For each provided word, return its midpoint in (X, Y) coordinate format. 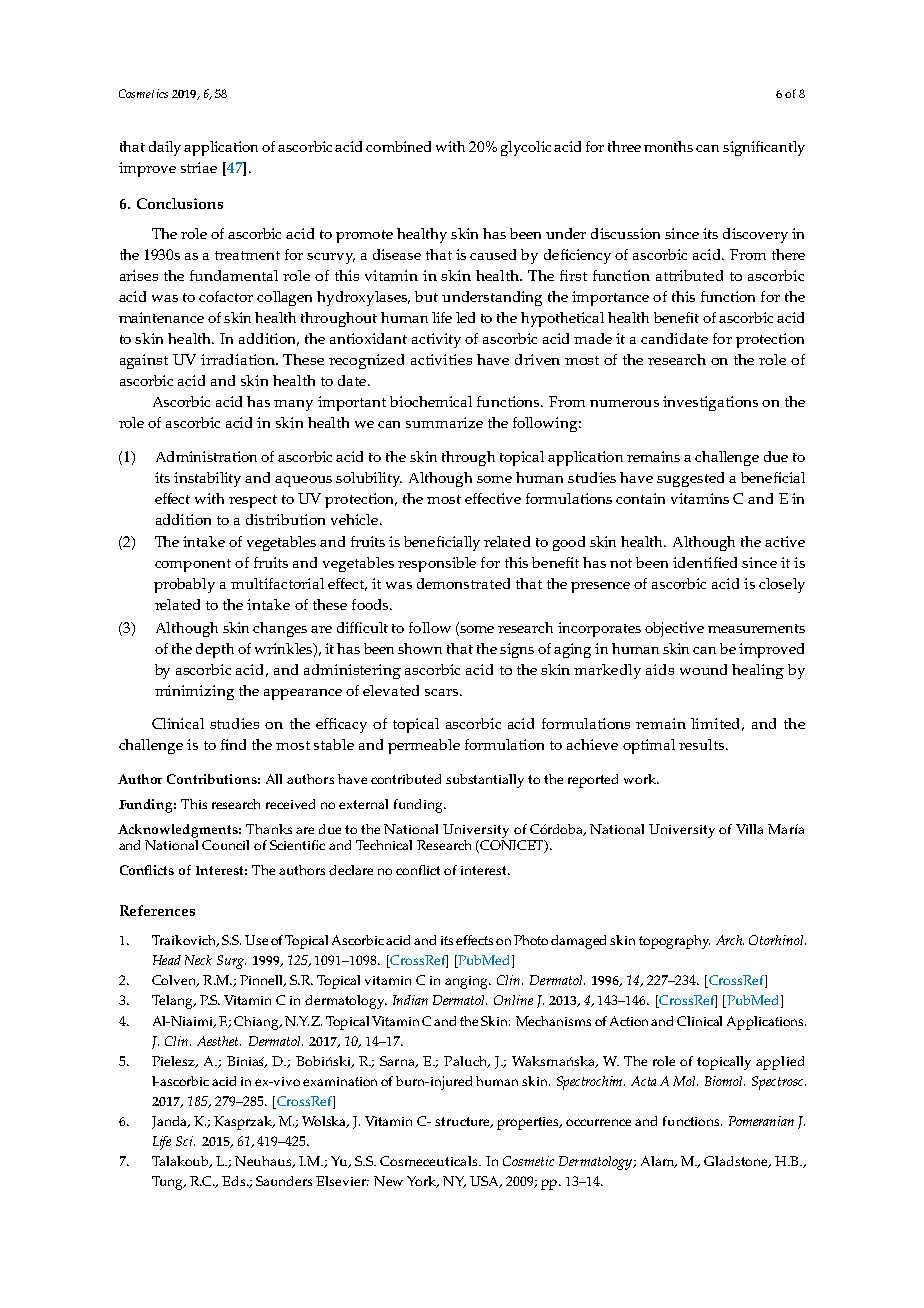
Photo (531, 940)
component (193, 565)
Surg (231, 962)
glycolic (526, 148)
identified (705, 562)
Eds (235, 1181)
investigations (710, 403)
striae (199, 167)
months (668, 146)
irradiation (239, 359)
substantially (485, 781)
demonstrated (463, 583)
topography (674, 942)
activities (441, 359)
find (233, 744)
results (703, 744)
